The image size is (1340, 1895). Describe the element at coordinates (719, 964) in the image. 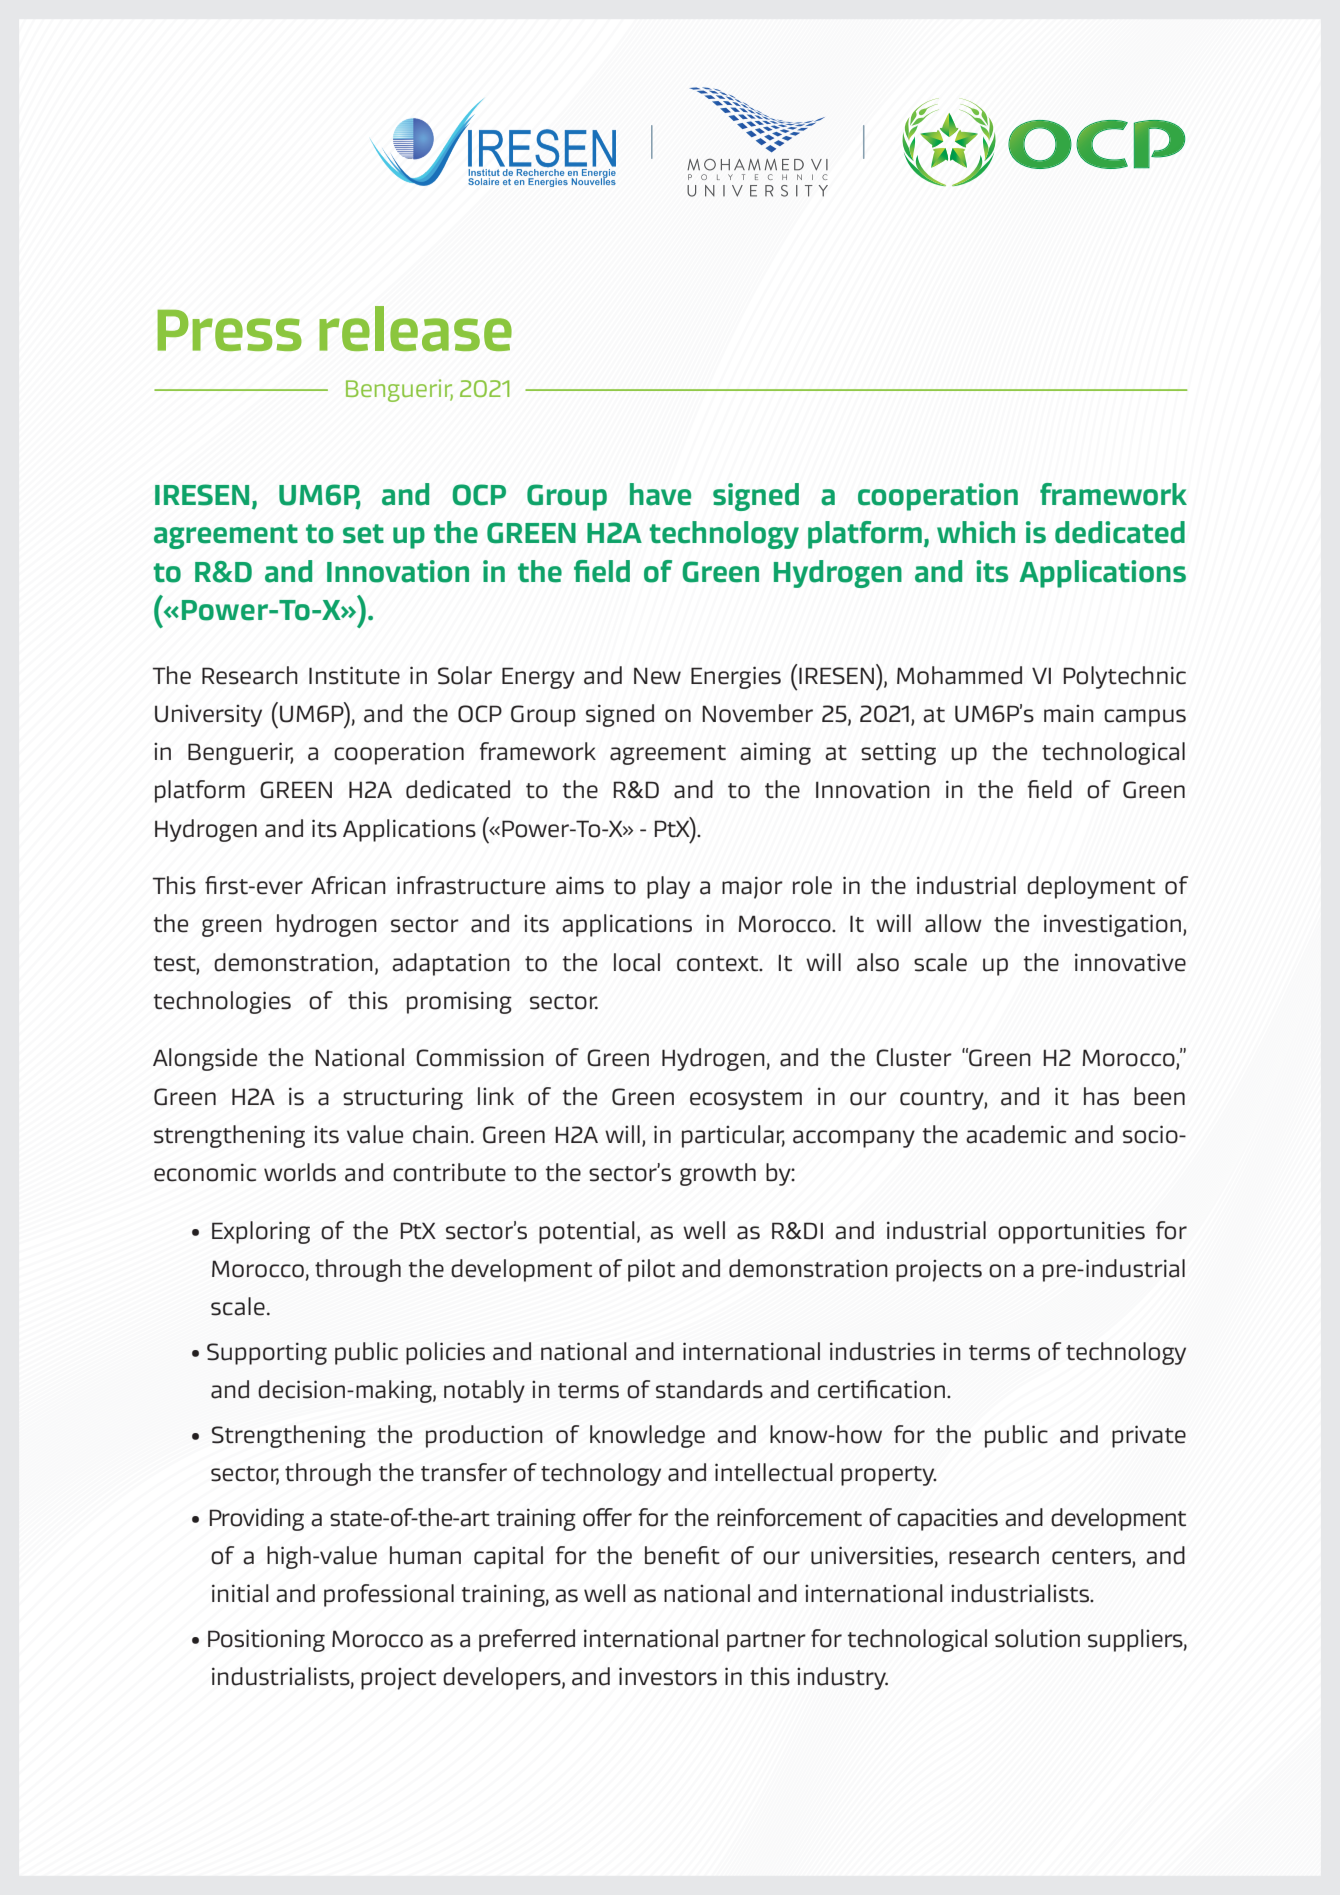

I see `context` at that location.
